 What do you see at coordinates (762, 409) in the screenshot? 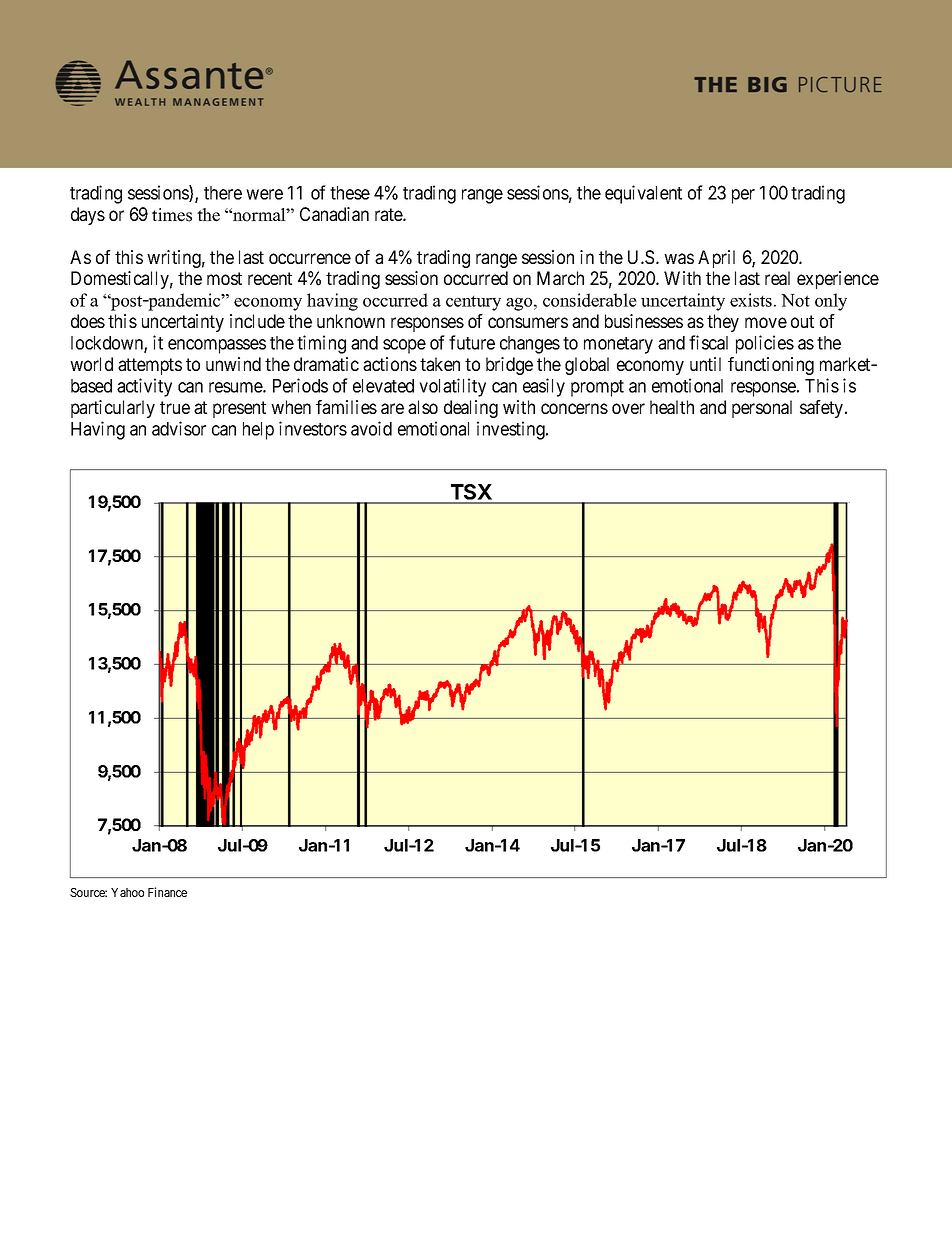
I see `personal` at bounding box center [762, 409].
